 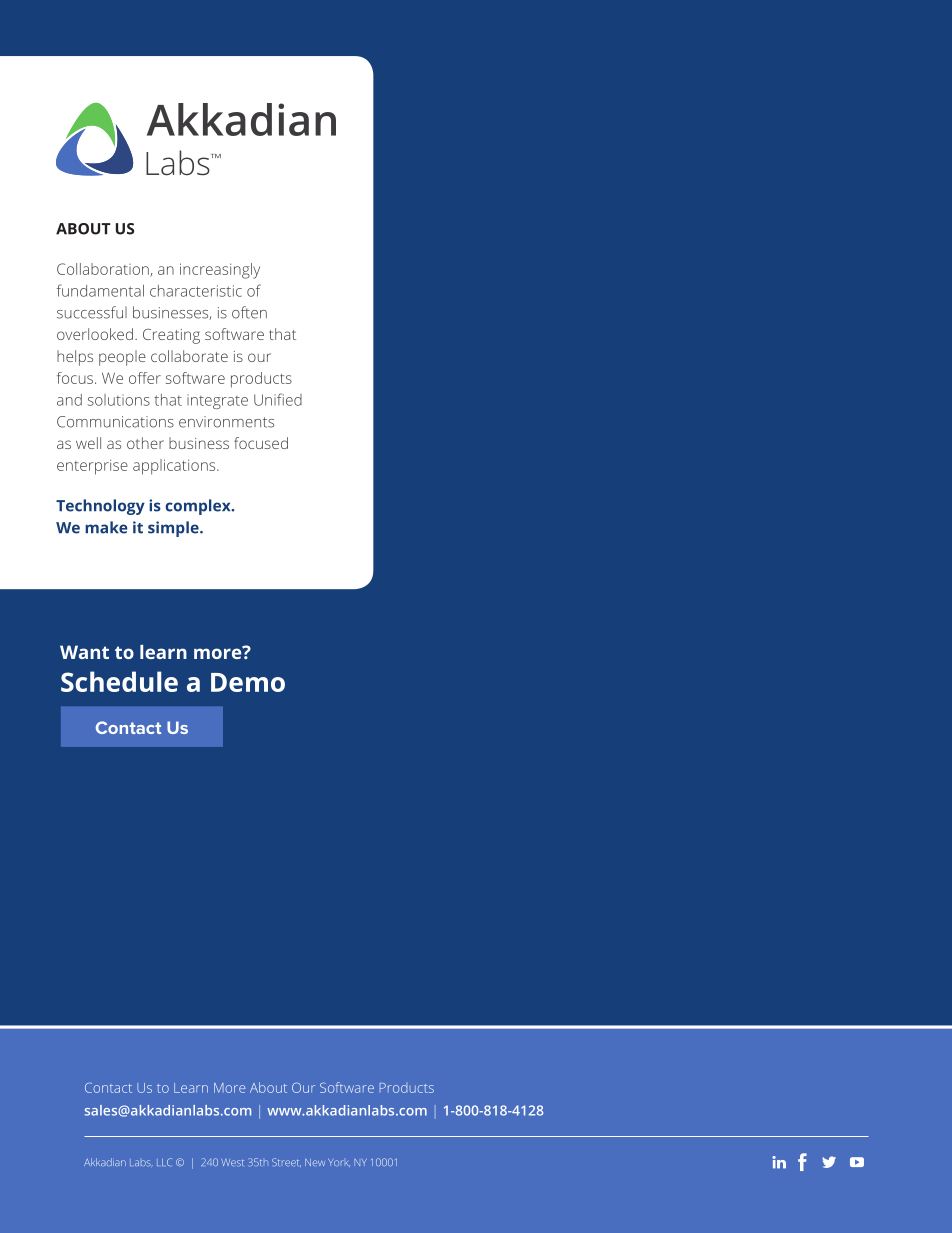 I want to click on New, so click(x=315, y=1162).
